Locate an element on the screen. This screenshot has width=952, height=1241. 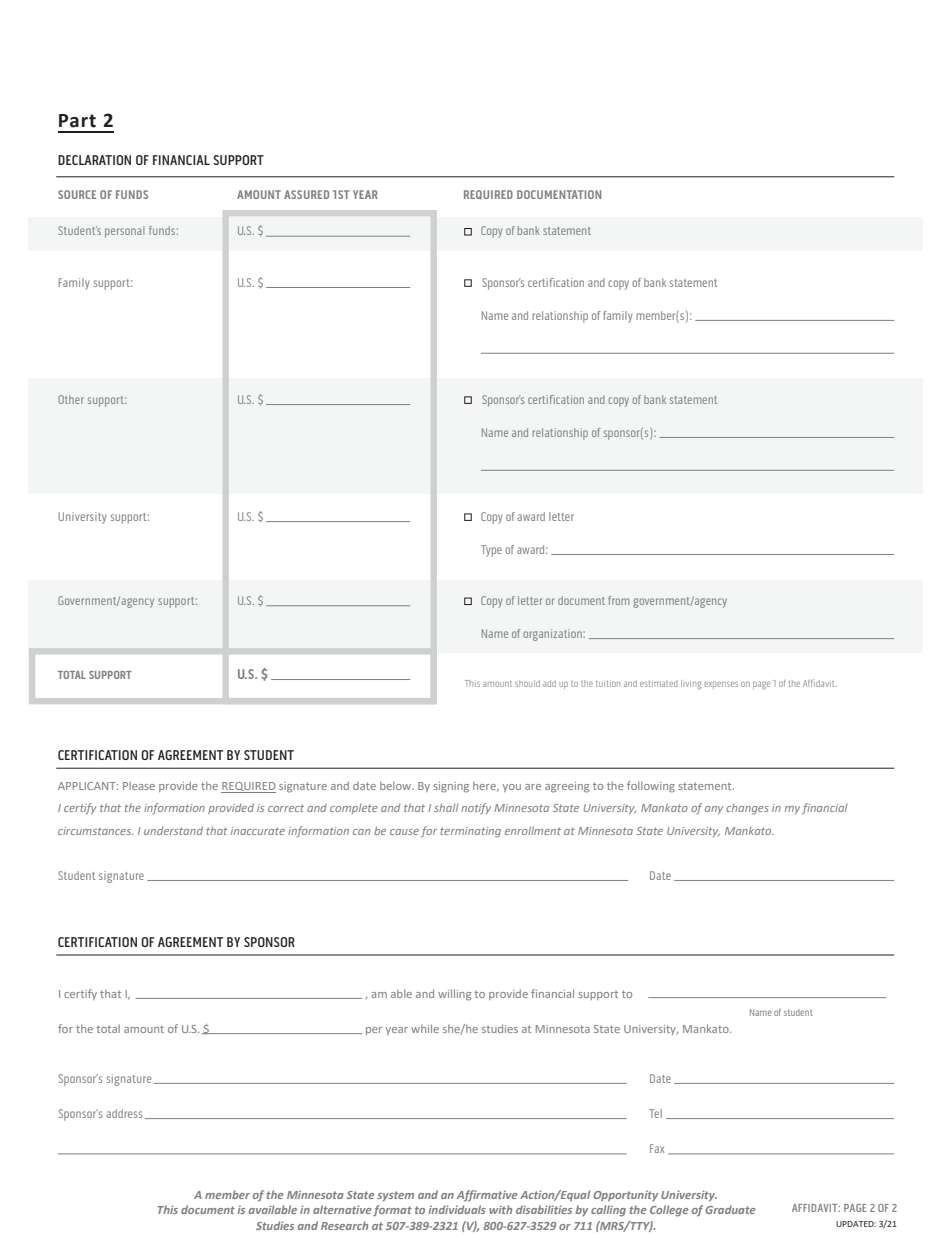
TOTAL is located at coordinates (72, 675).
